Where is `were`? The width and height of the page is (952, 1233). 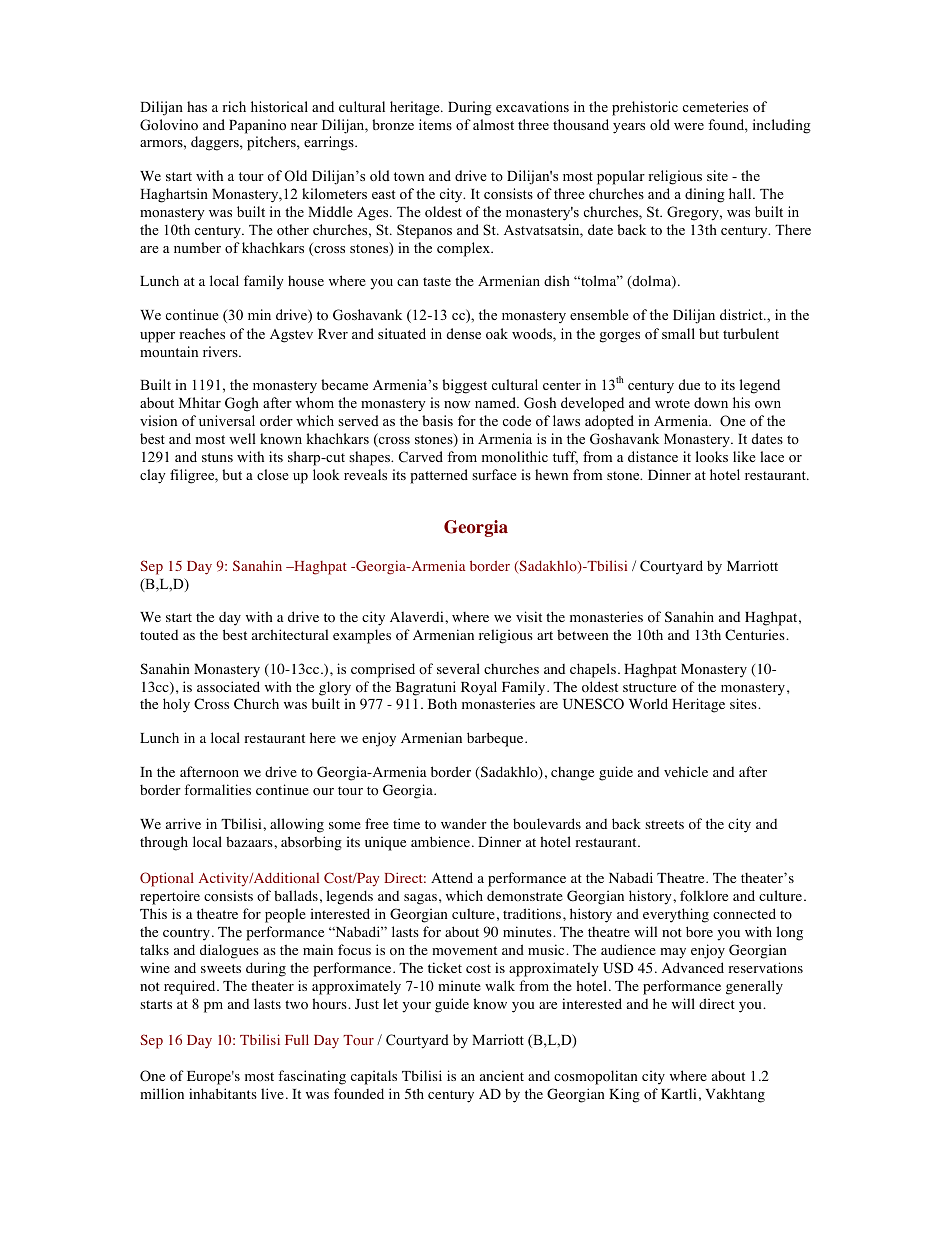
were is located at coordinates (689, 126).
